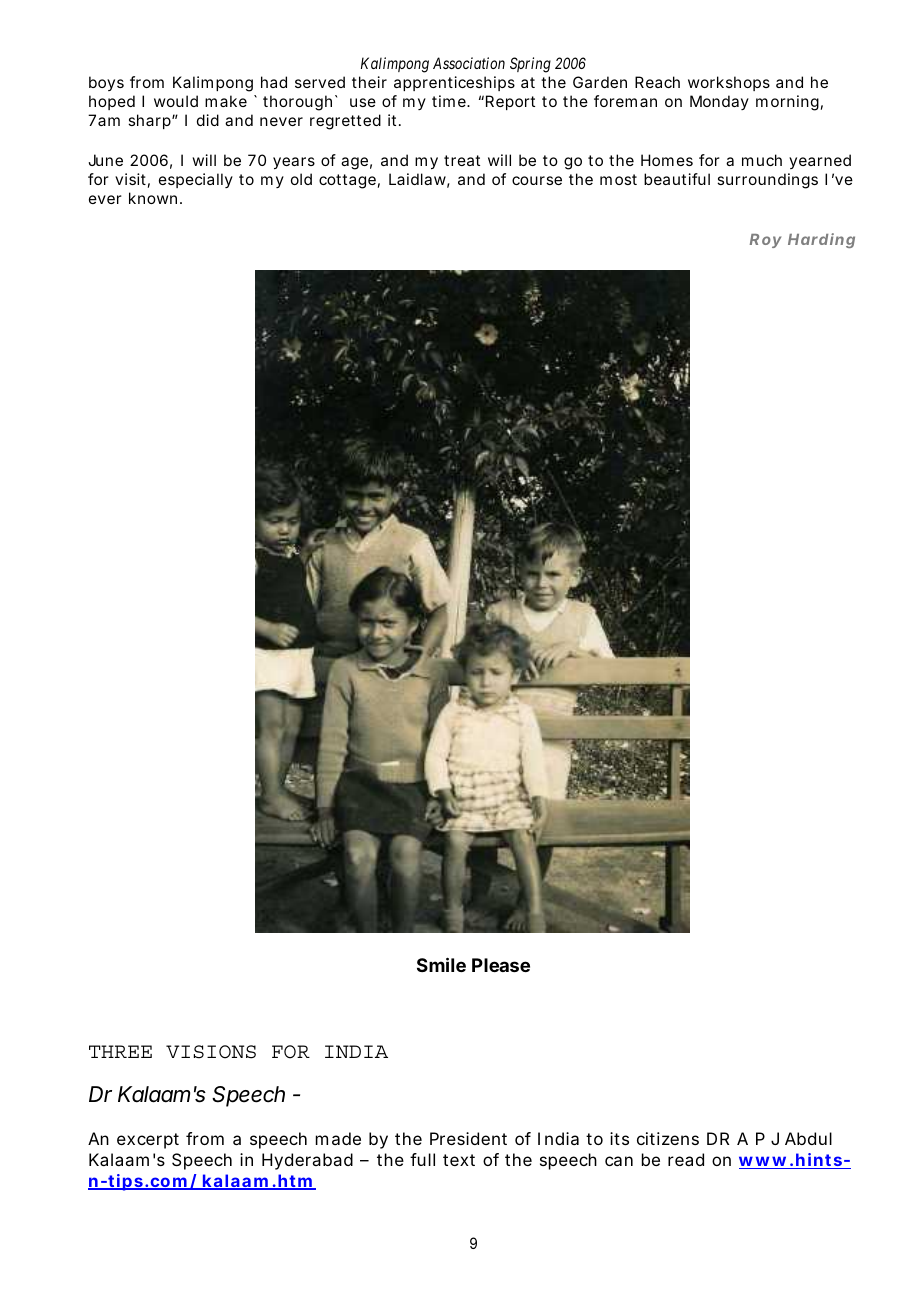 The height and width of the document is (1308, 924). I want to click on Smile, so click(441, 964).
